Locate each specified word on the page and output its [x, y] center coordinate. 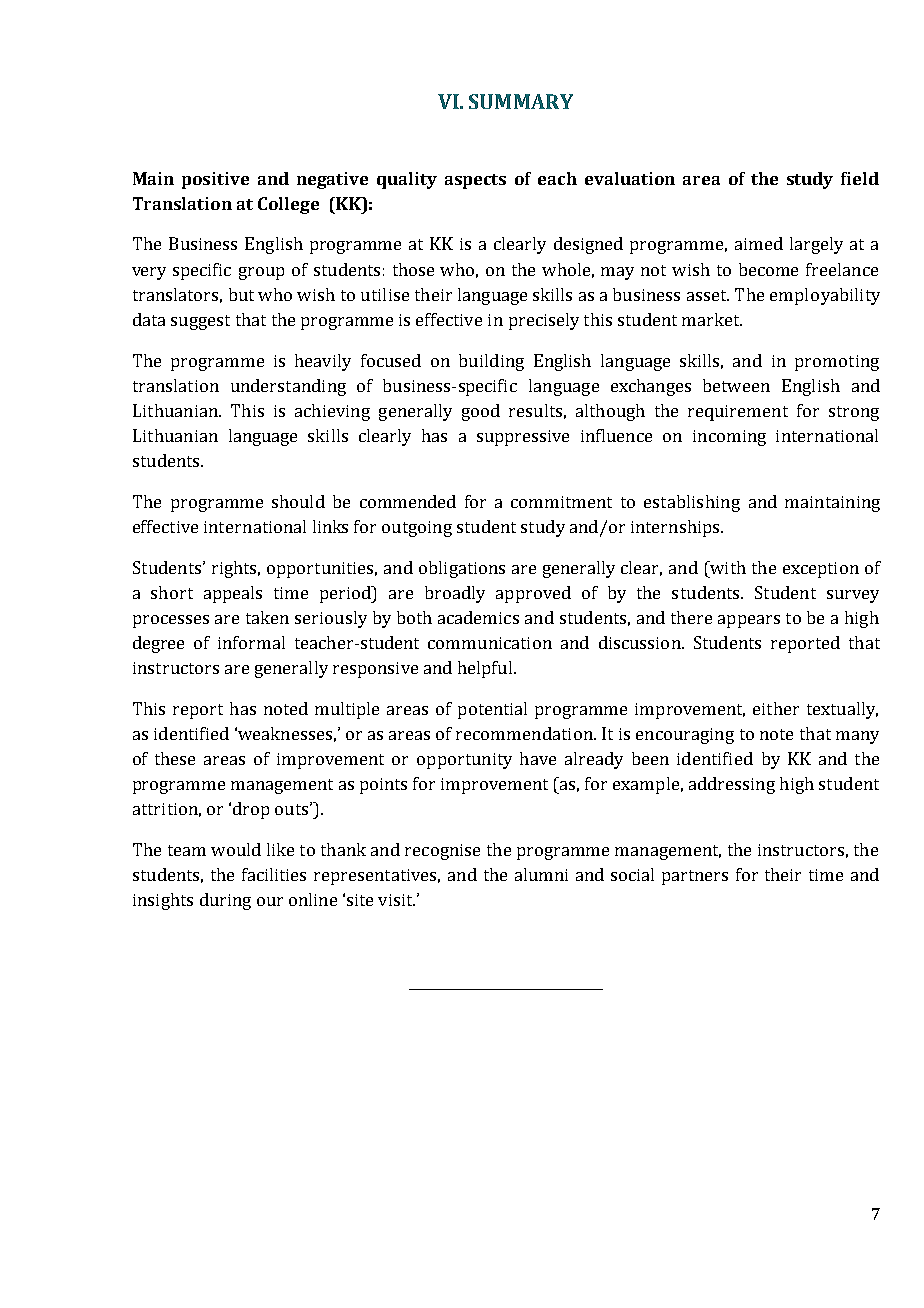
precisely [544, 321]
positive [215, 180]
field [860, 178]
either [776, 708]
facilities [274, 874]
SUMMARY [521, 101]
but [241, 294]
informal [251, 642]
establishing [692, 503]
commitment [561, 502]
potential [492, 710]
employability [825, 296]
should [298, 501]
